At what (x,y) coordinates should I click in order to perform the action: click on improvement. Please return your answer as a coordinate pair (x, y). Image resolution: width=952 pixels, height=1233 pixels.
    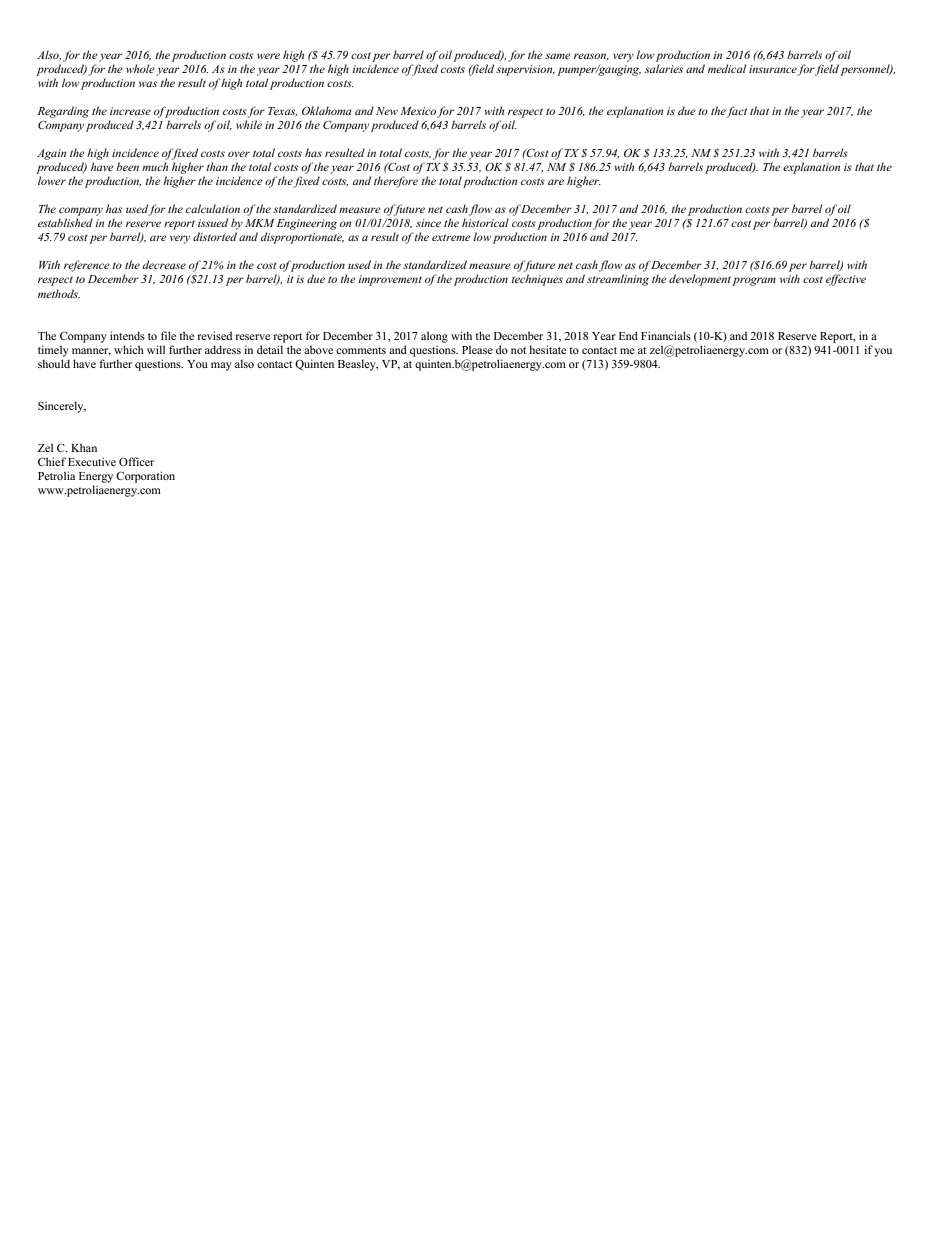
    Looking at the image, I should click on (390, 280).
